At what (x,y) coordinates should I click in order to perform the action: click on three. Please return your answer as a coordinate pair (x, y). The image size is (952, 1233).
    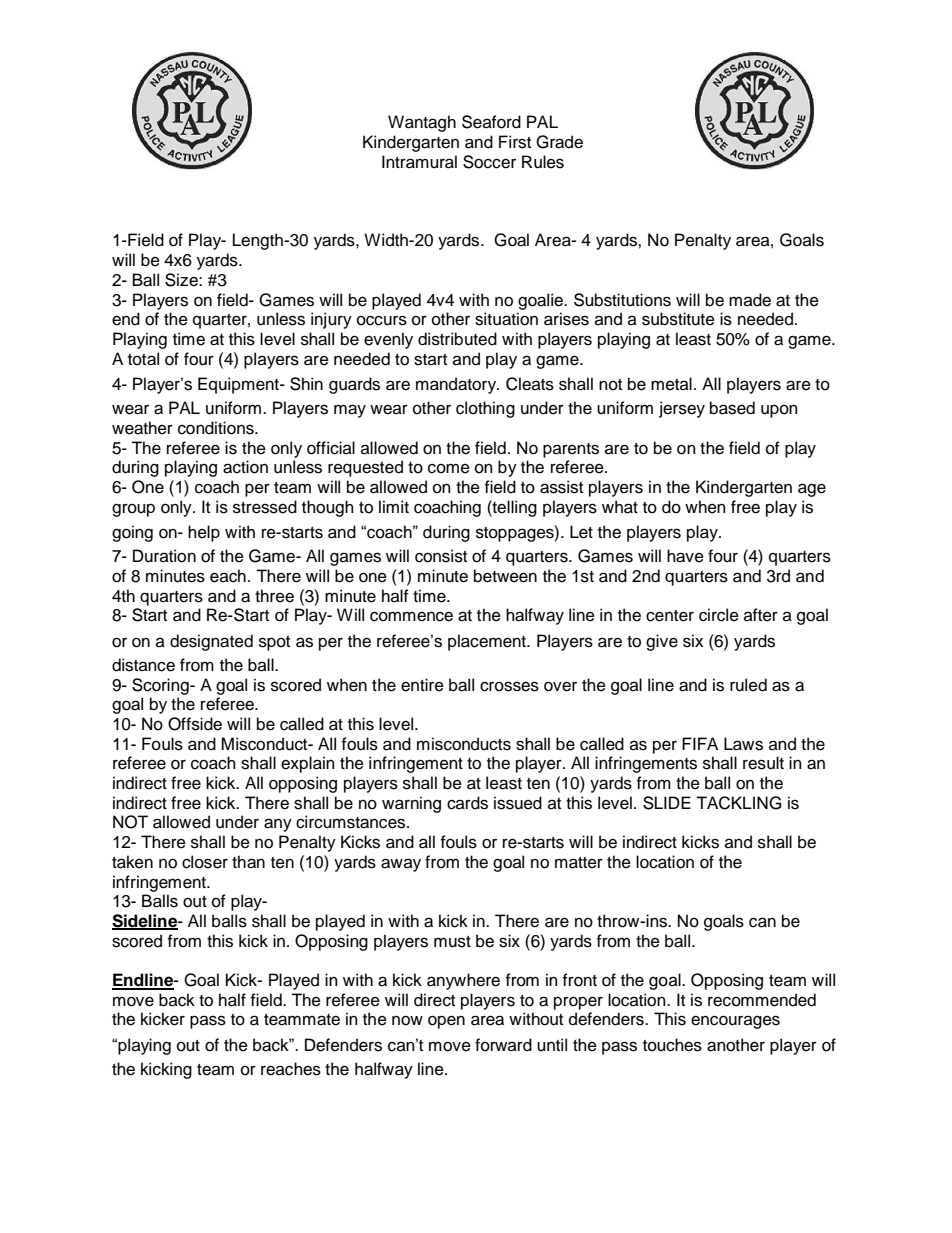
    Looking at the image, I should click on (274, 596).
